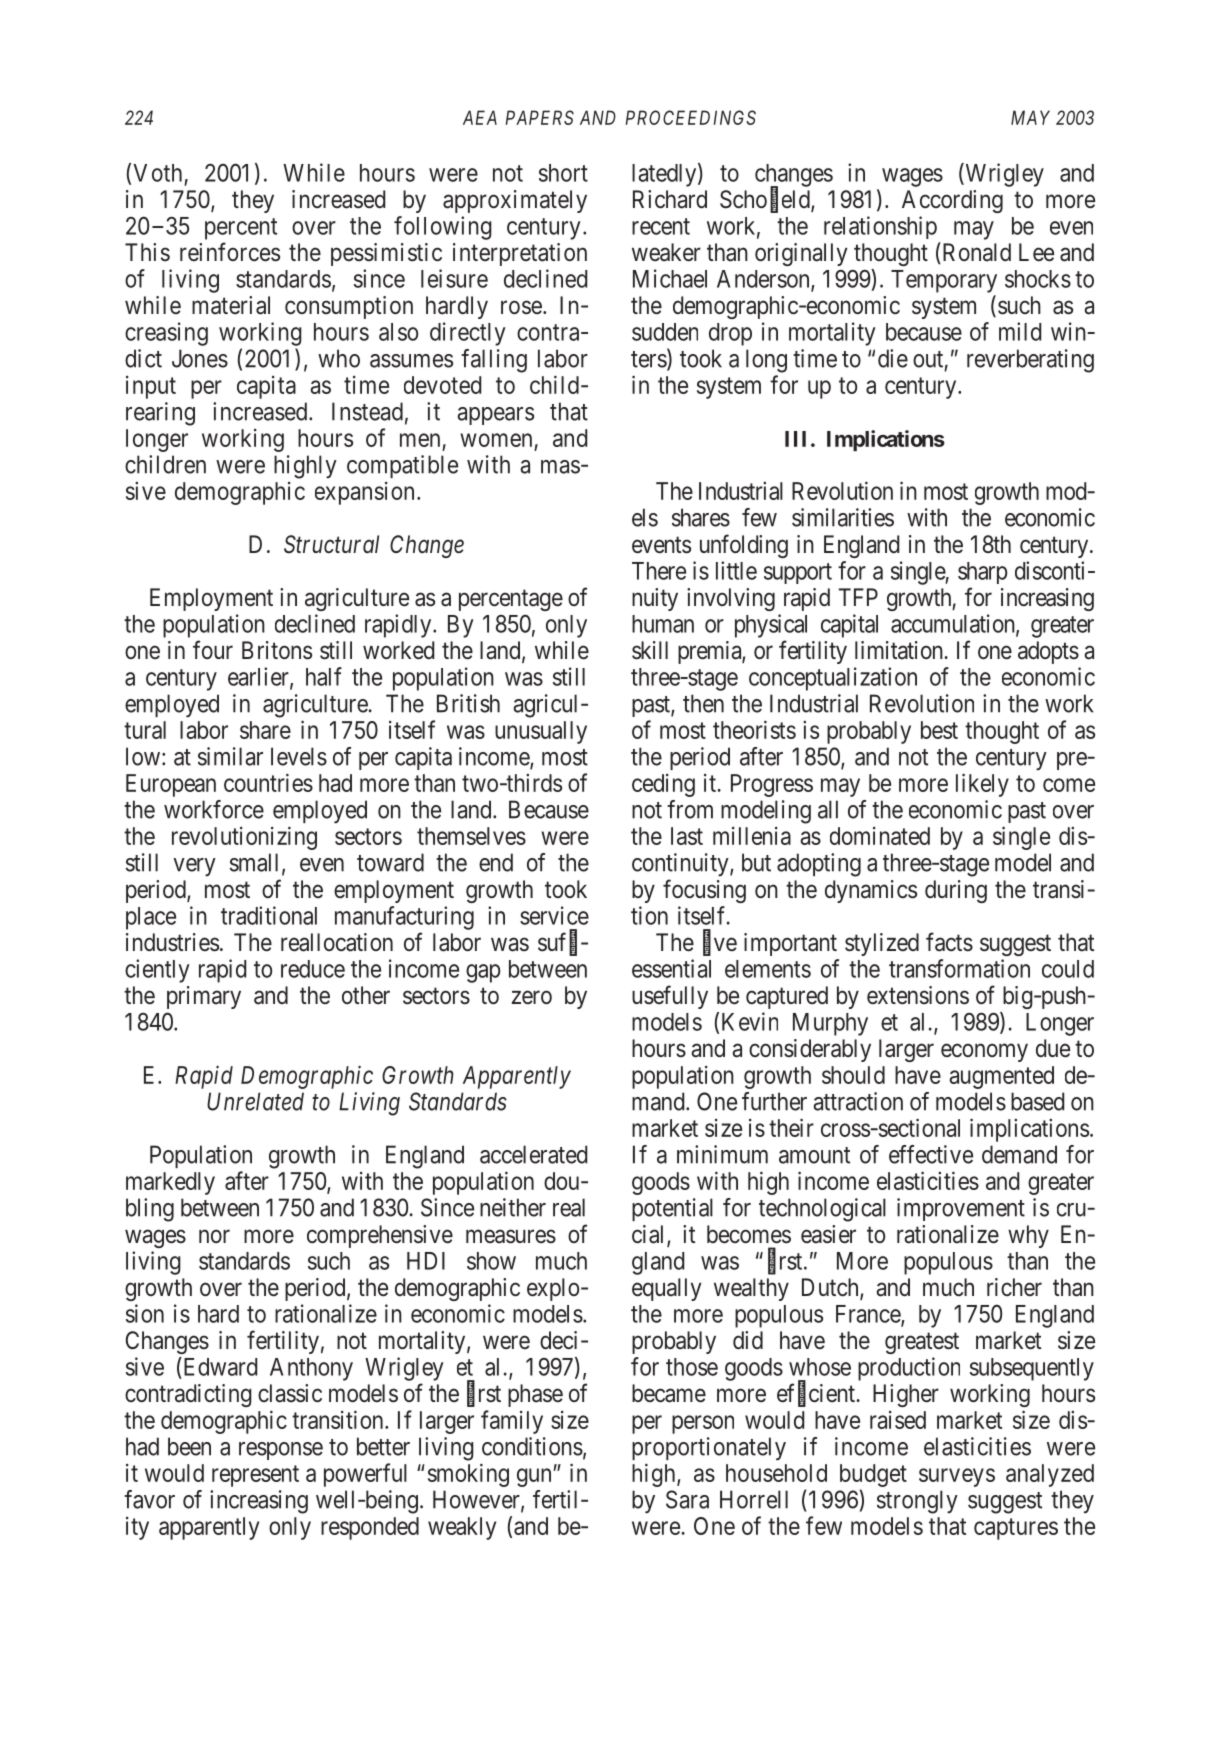 Image resolution: width=1216 pixels, height=1737 pixels. What do you see at coordinates (255, 1476) in the image?
I see `represent` at bounding box center [255, 1476].
